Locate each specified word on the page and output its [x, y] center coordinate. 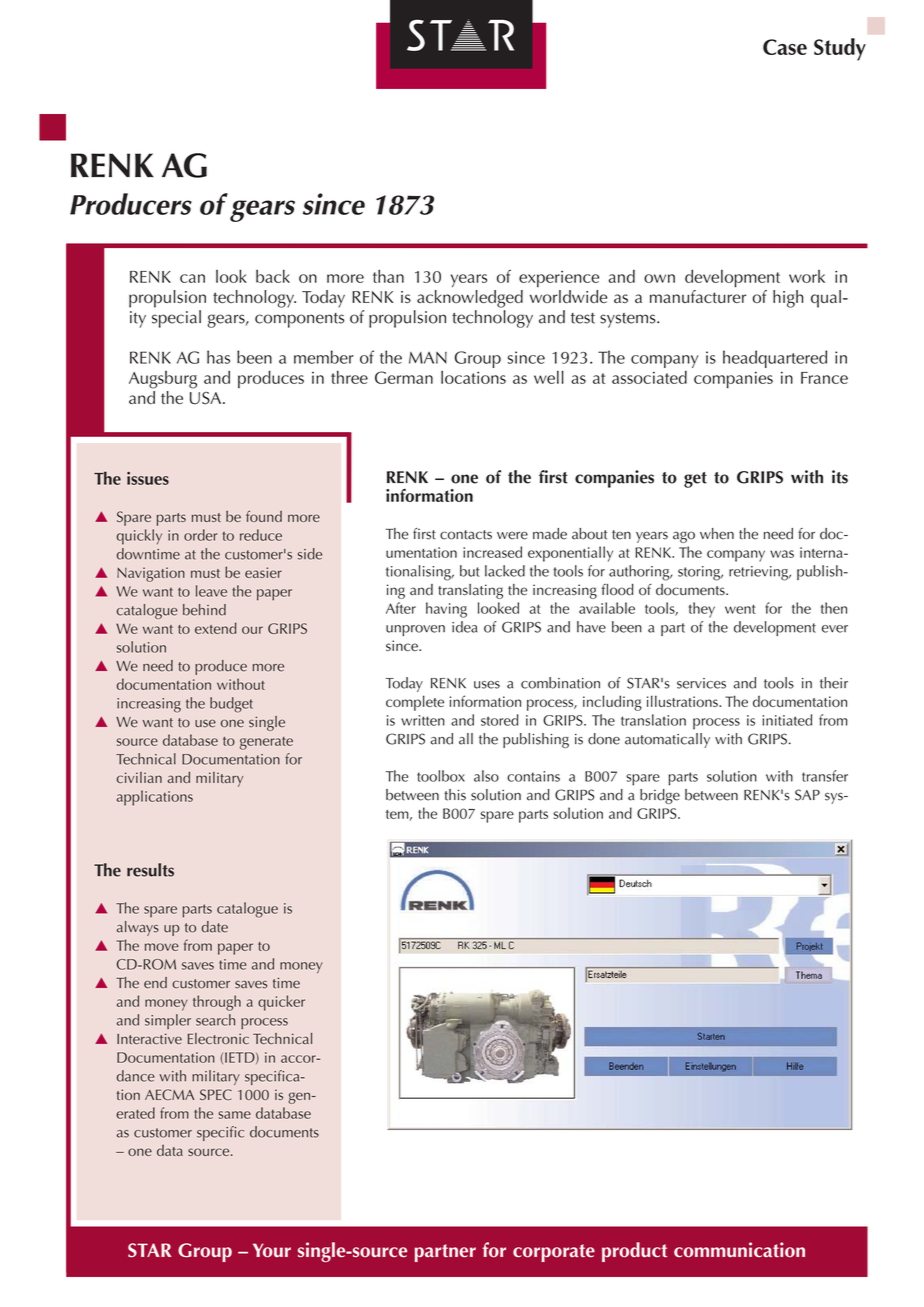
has [218, 357]
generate [266, 743]
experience [559, 279]
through [217, 1003]
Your [272, 1250]
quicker [281, 1003]
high [788, 299]
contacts [466, 535]
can [192, 278]
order [200, 535]
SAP [807, 795]
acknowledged [470, 299]
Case [785, 47]
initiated [787, 720]
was [782, 554]
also [486, 776]
